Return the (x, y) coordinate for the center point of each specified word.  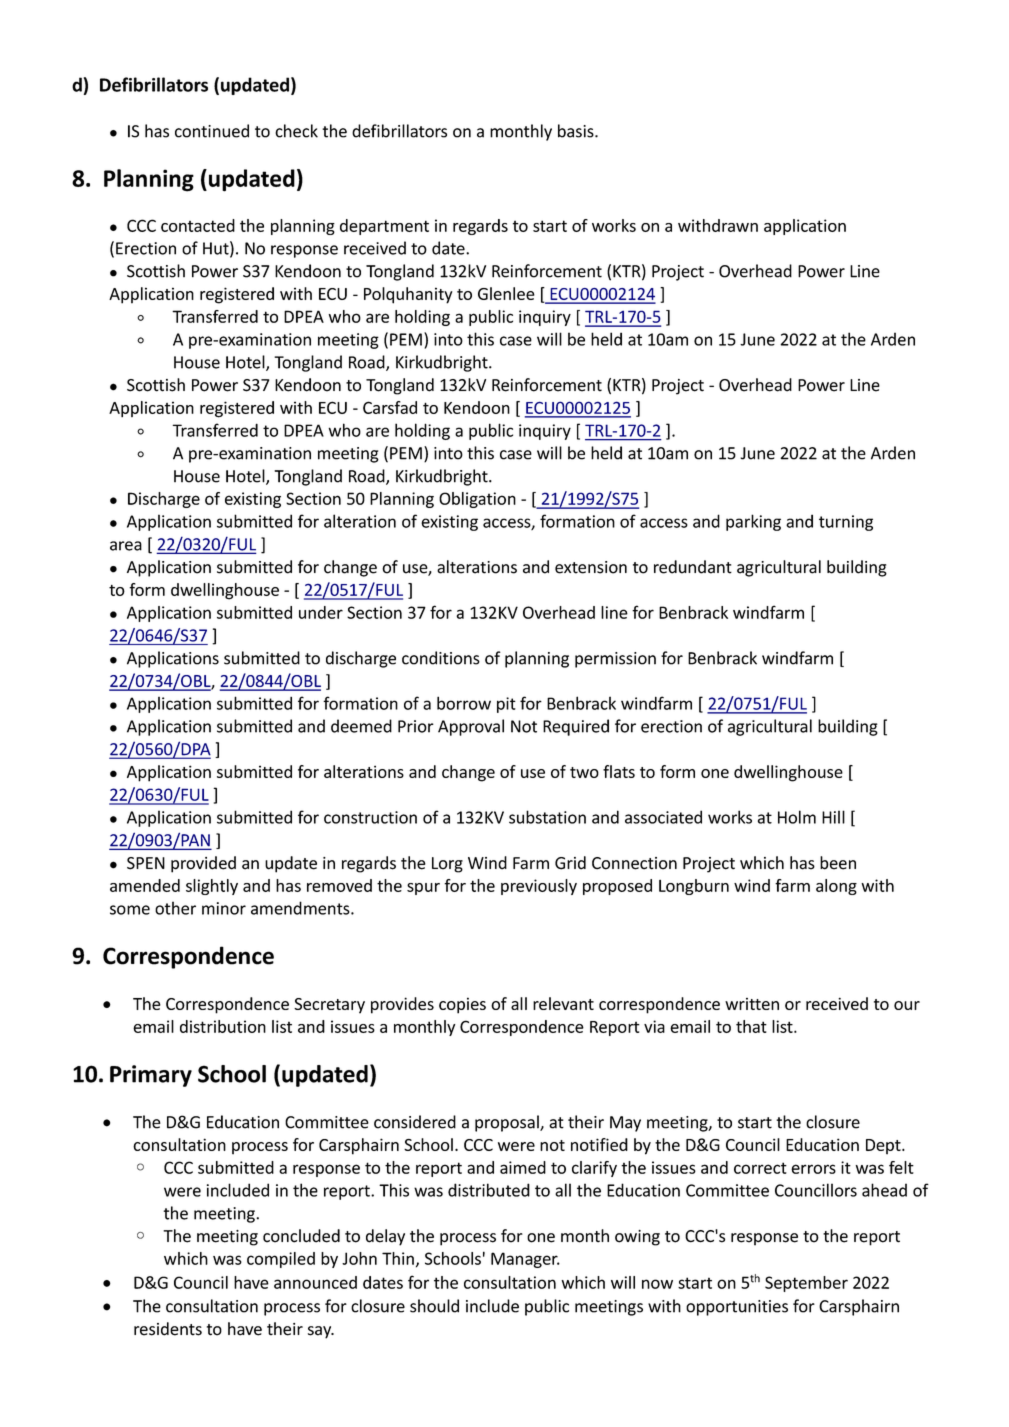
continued (212, 131)
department (384, 227)
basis (577, 131)
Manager (525, 1260)
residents (168, 1329)
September (806, 1284)
